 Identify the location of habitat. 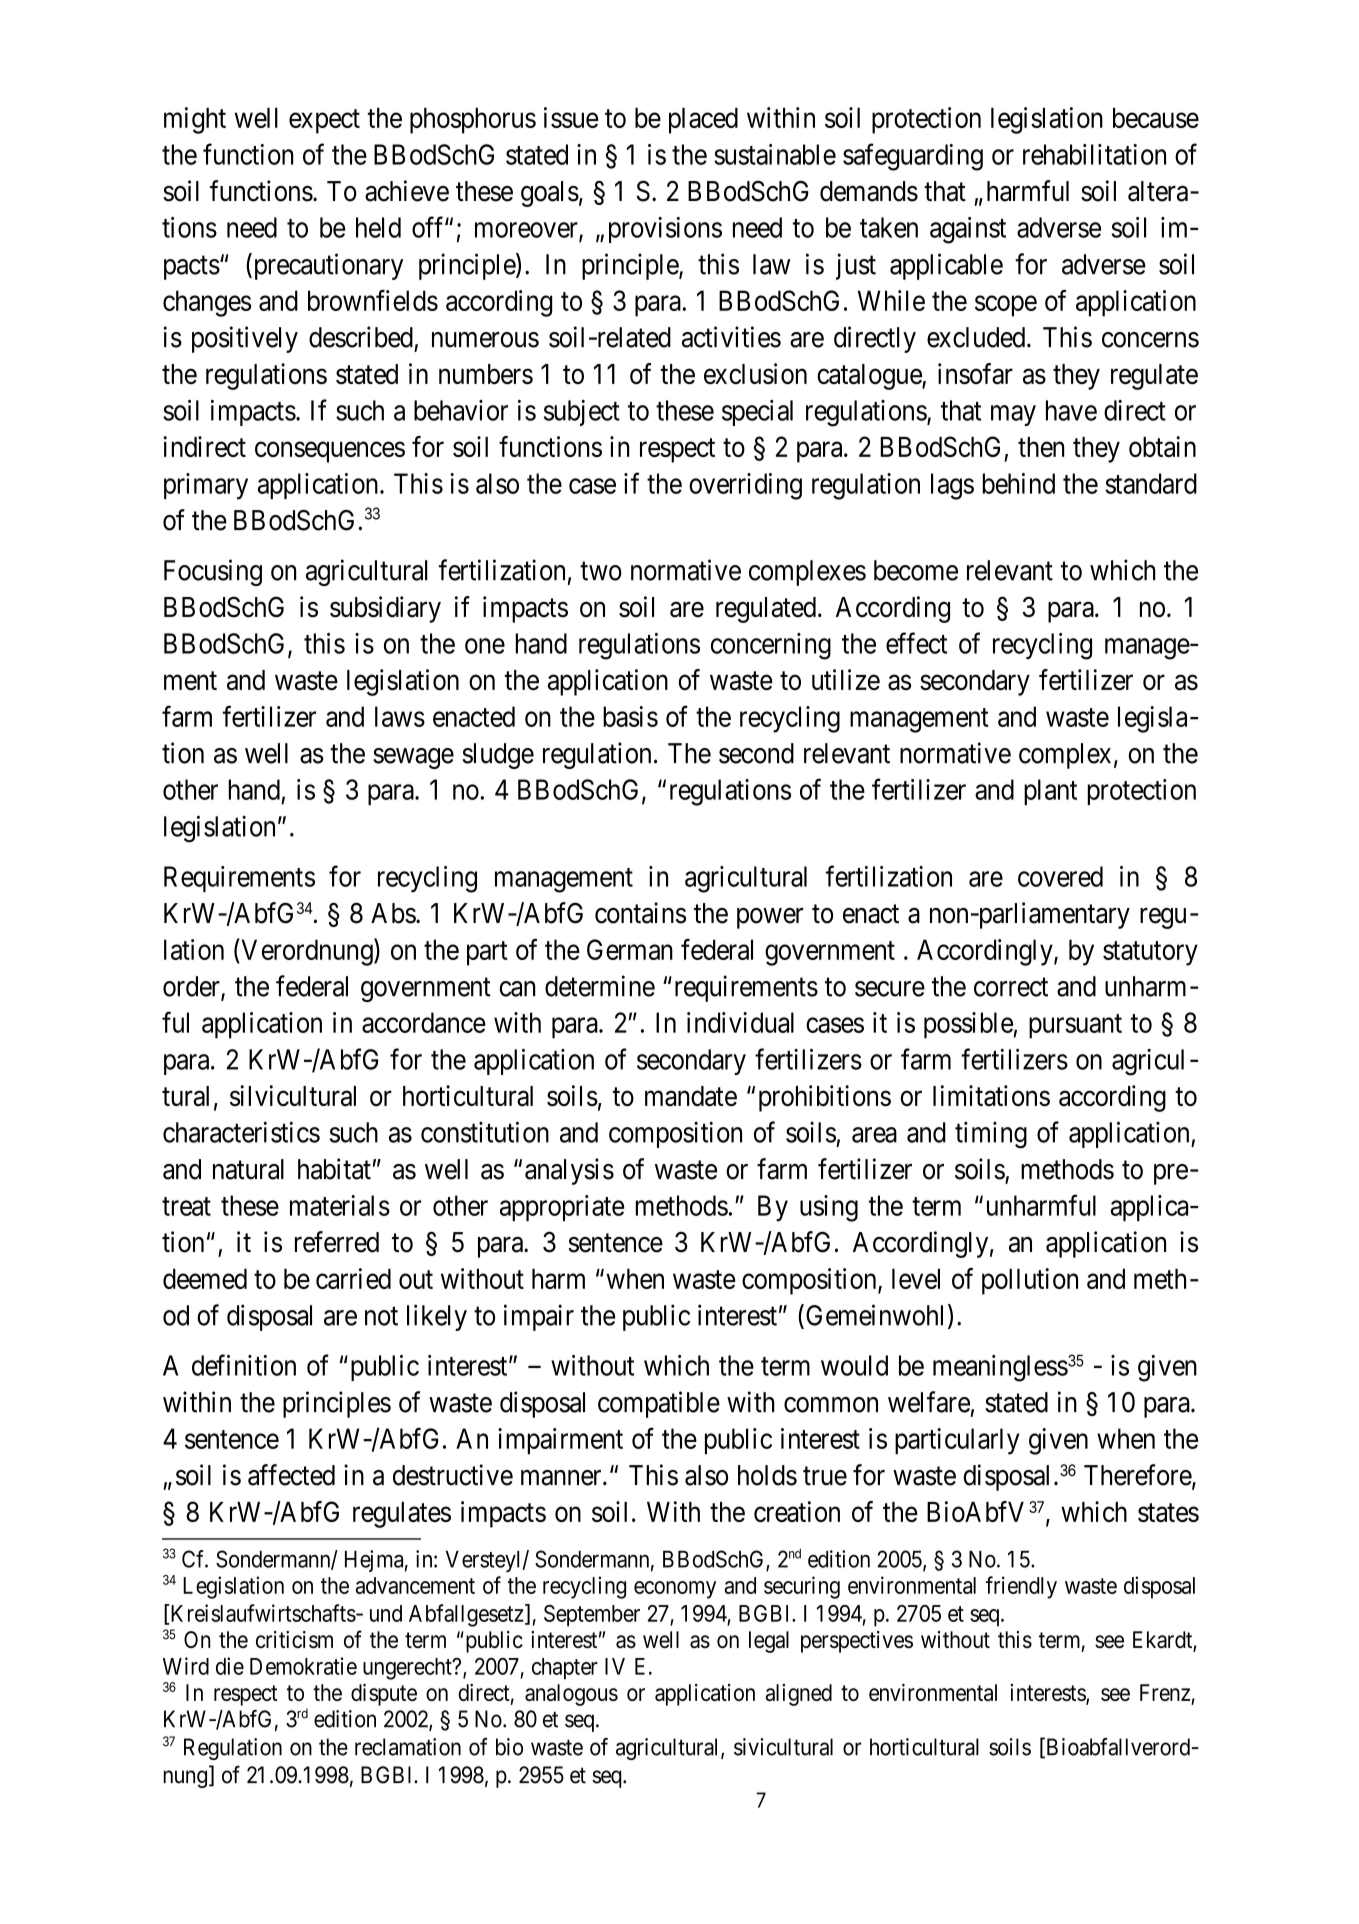
(334, 1169).
